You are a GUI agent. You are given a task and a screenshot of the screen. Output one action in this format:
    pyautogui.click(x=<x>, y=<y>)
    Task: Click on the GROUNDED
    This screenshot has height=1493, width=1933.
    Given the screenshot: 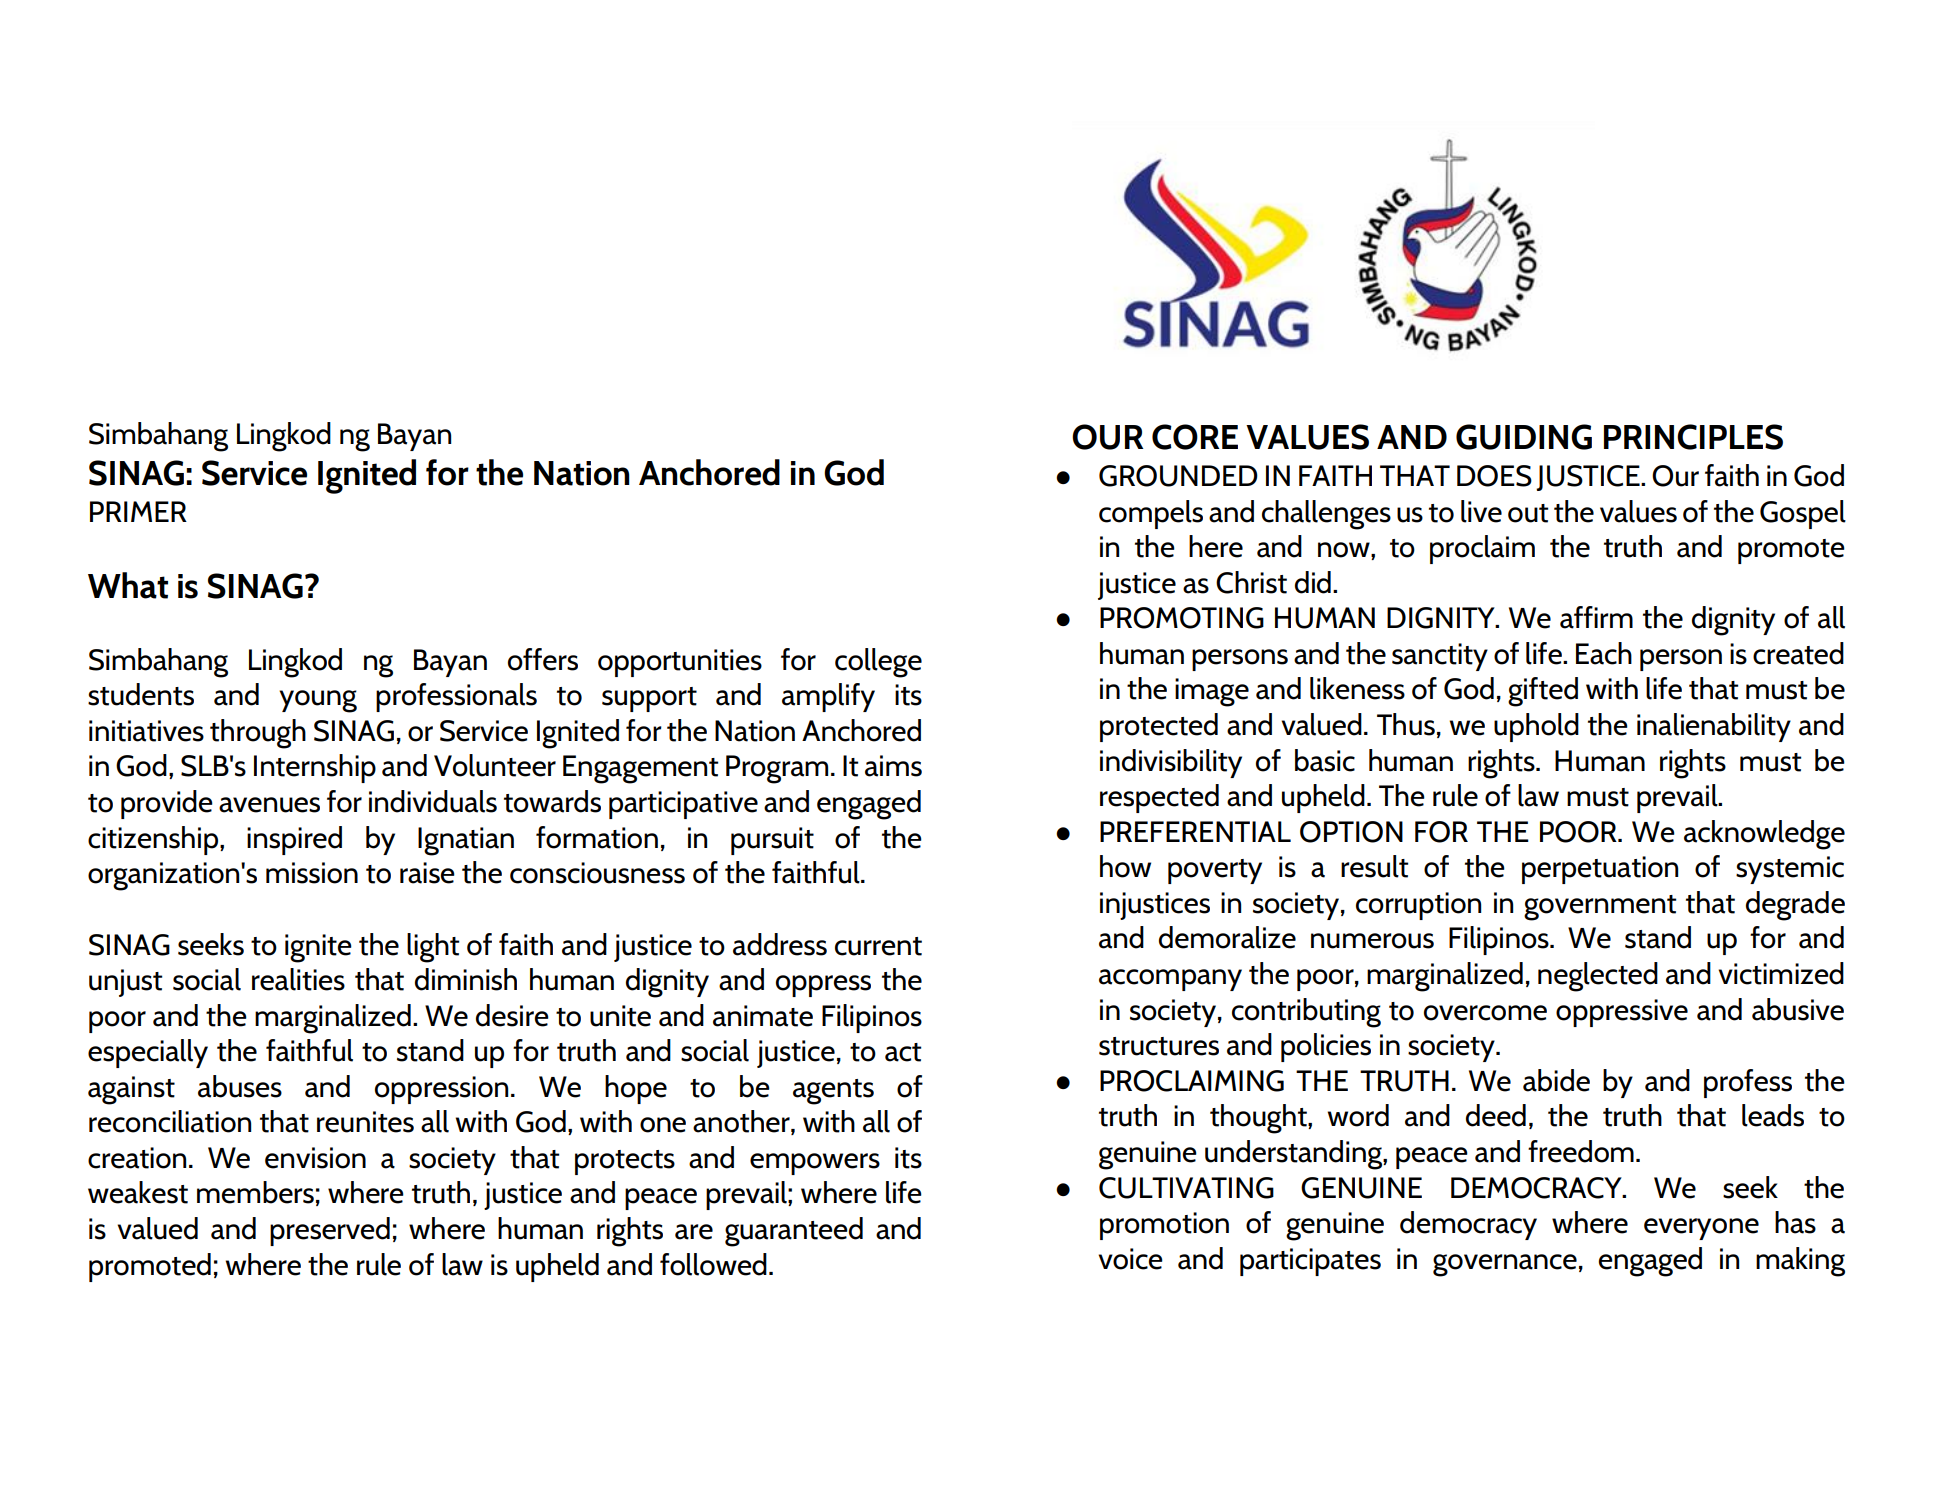 What is the action you would take?
    pyautogui.click(x=1178, y=476)
